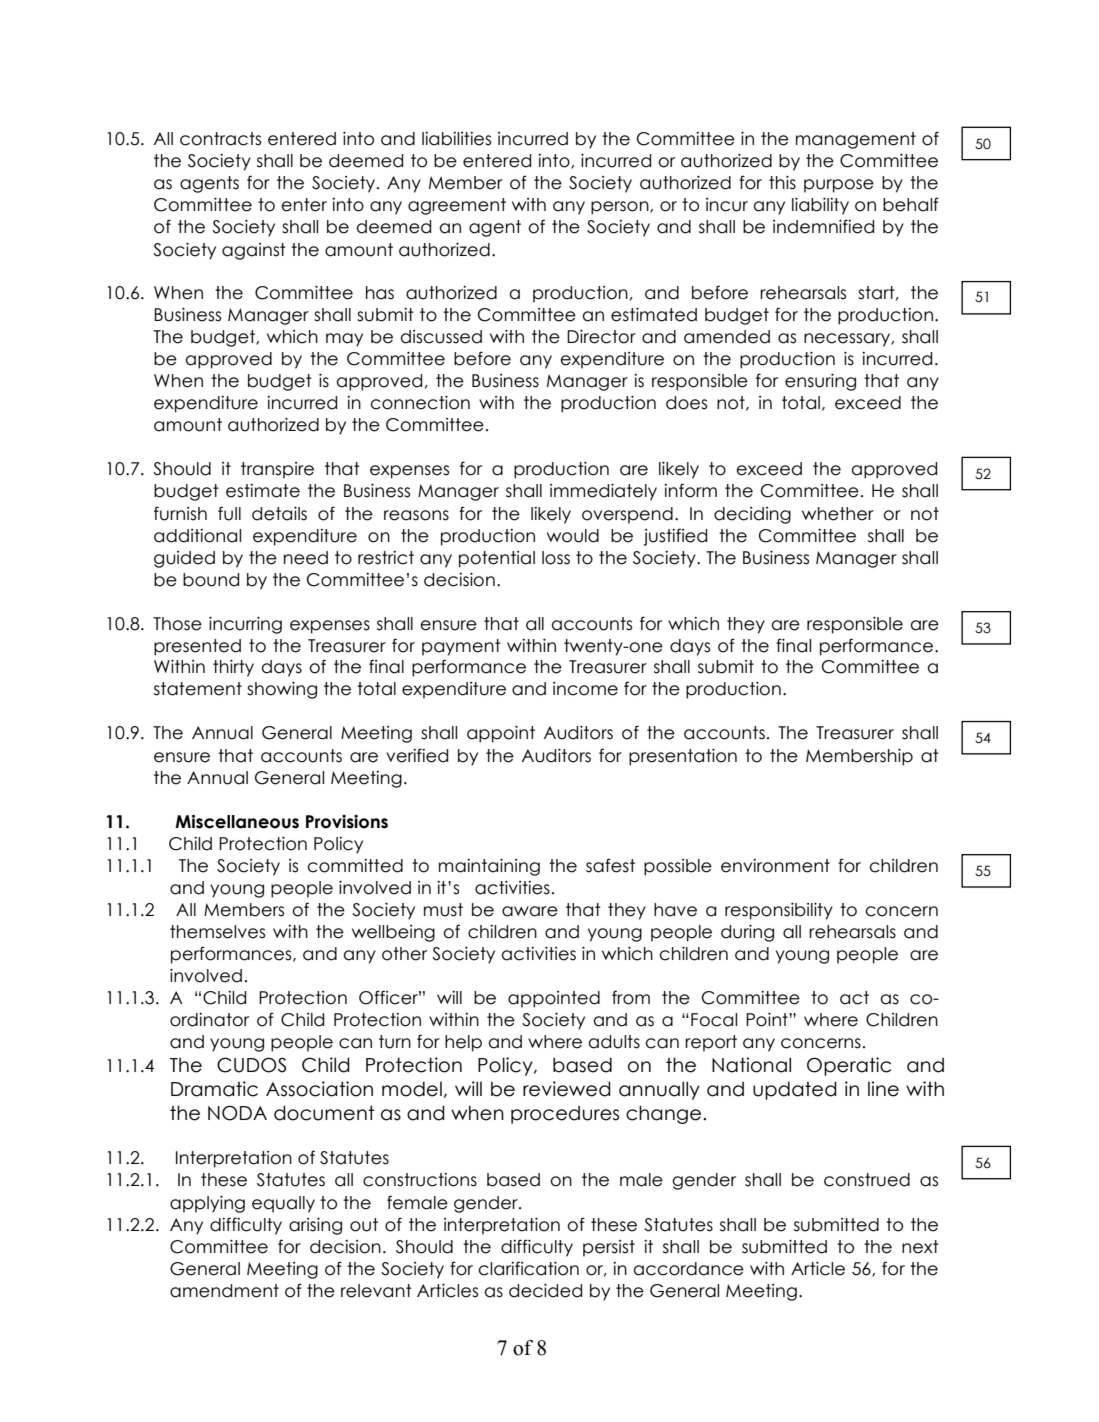  What do you see at coordinates (585, 689) in the screenshot?
I see `income` at bounding box center [585, 689].
